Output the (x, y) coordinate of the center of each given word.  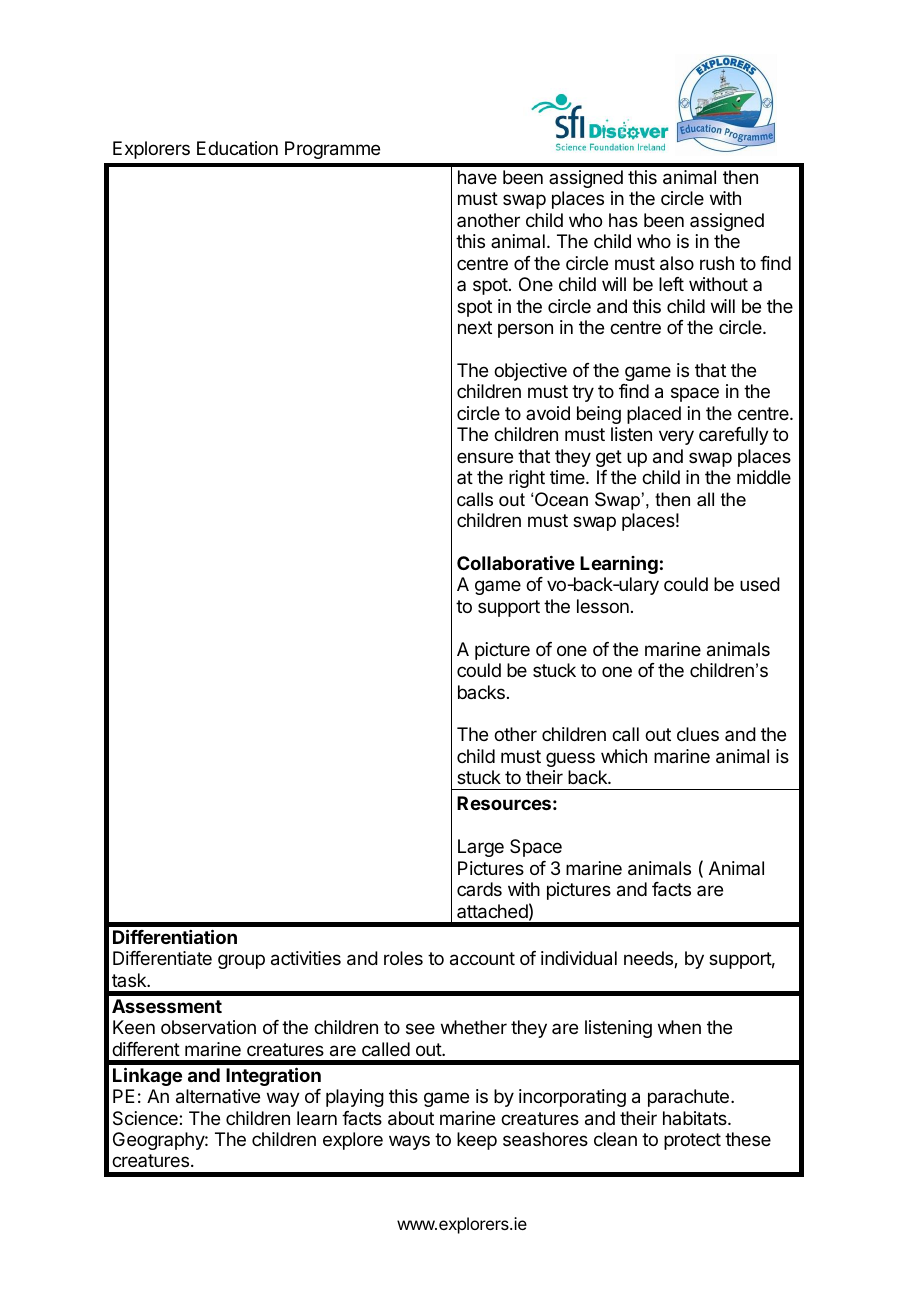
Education (237, 148)
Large (481, 848)
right (527, 479)
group (241, 961)
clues (698, 734)
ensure (485, 457)
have (477, 177)
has (623, 220)
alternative (218, 1096)
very (676, 437)
